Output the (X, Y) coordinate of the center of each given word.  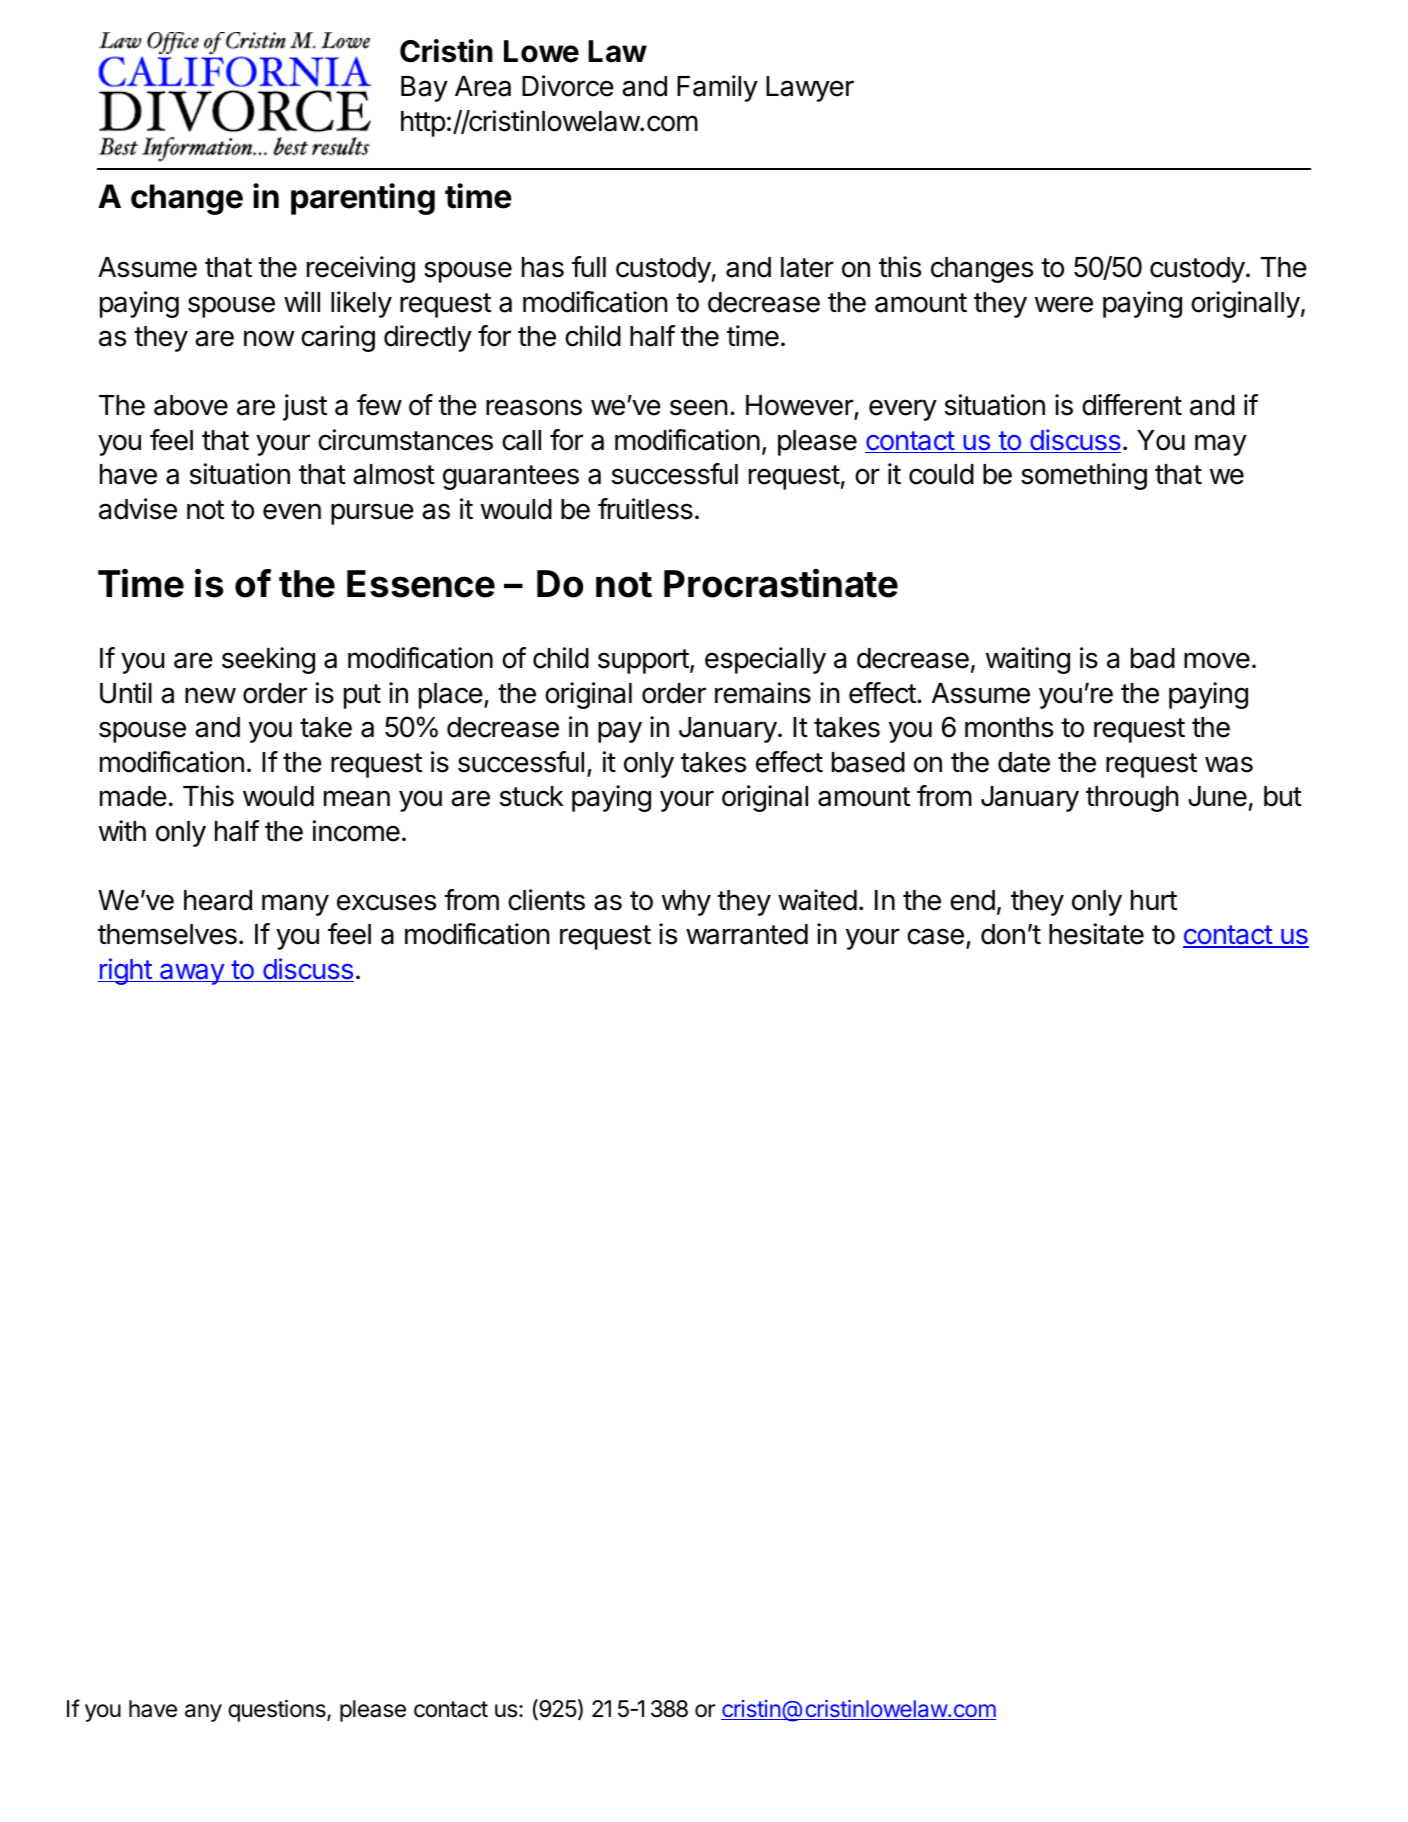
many (295, 905)
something (1084, 476)
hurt (1154, 900)
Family (717, 88)
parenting (363, 199)
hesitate (1096, 934)
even (292, 511)
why (686, 903)
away (192, 974)
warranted (747, 934)
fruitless (645, 509)
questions (278, 1711)
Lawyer (810, 89)
